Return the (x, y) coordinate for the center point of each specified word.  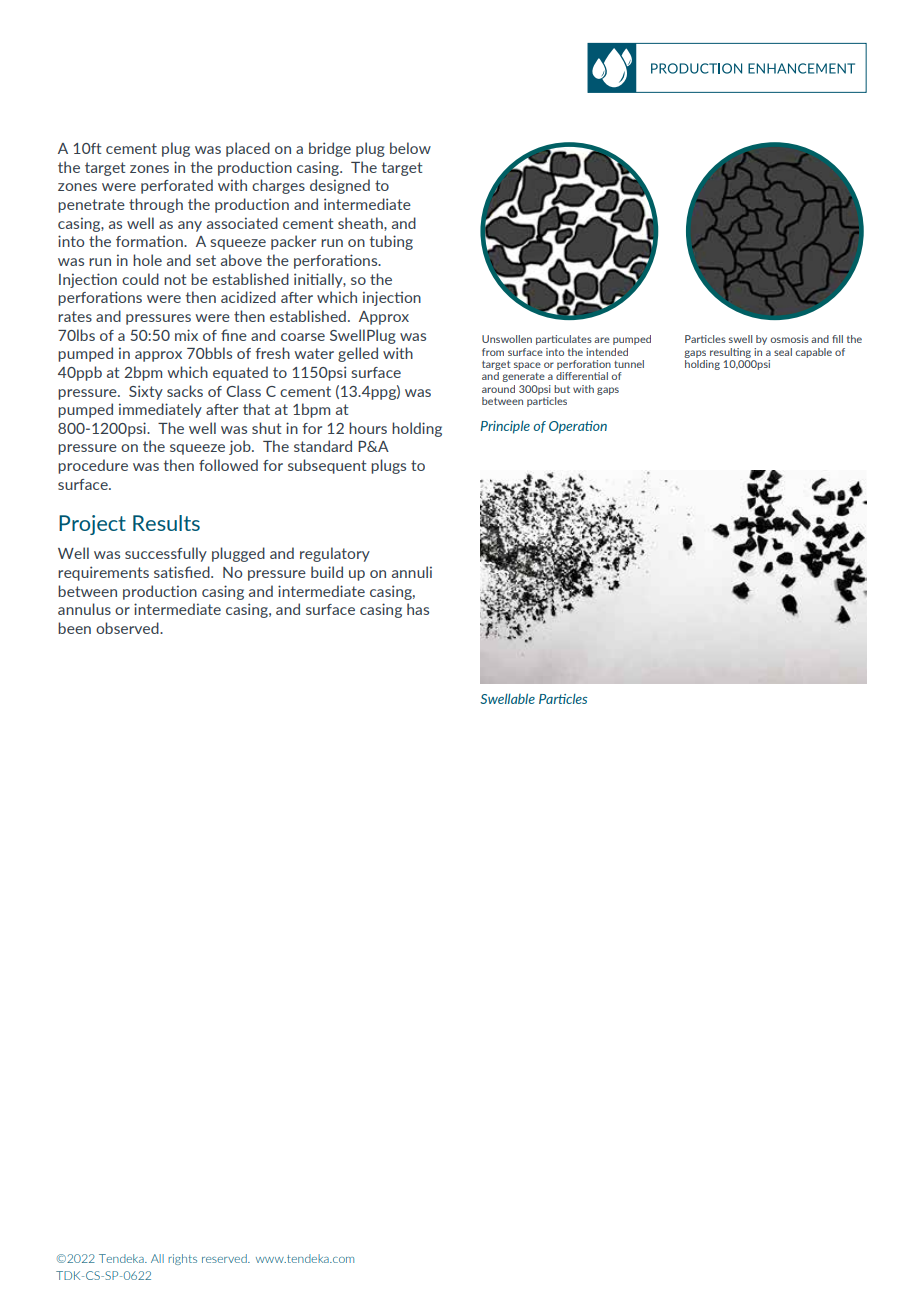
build (327, 572)
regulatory (335, 554)
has (418, 609)
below (410, 148)
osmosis (789, 339)
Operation (578, 427)
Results (166, 523)
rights (182, 1259)
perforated (177, 186)
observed (128, 628)
